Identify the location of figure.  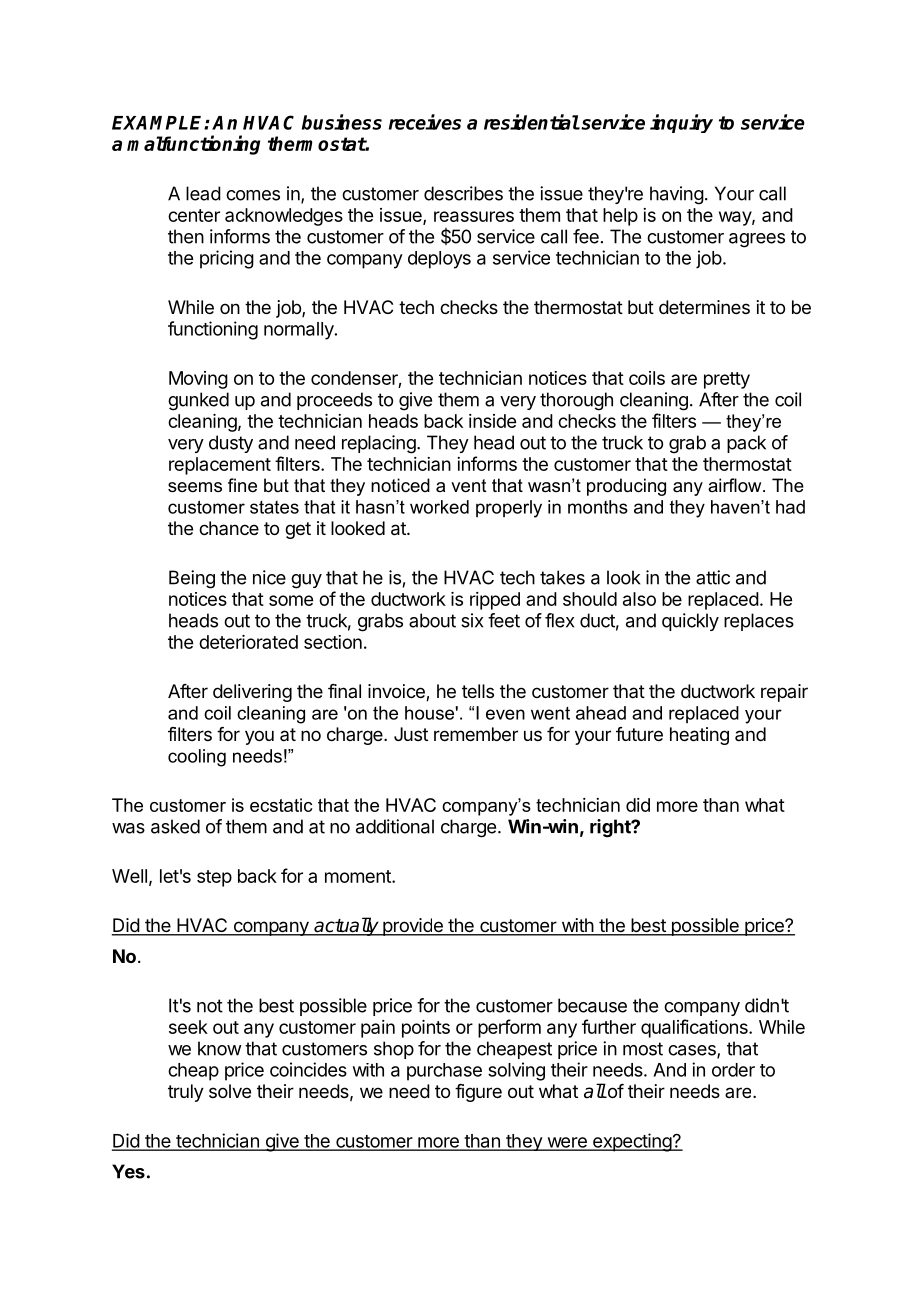
(478, 1093).
